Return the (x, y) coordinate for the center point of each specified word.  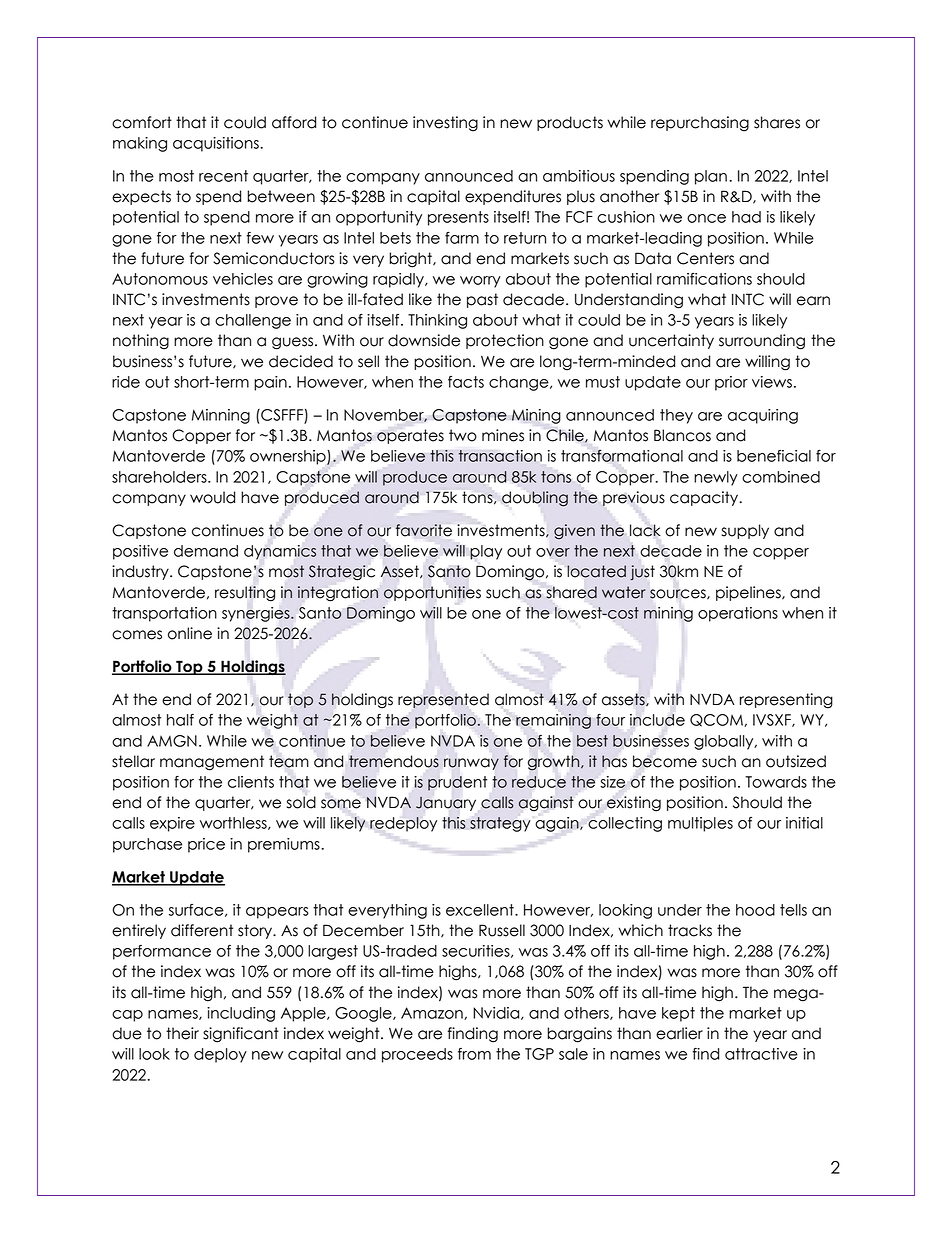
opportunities (432, 593)
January (446, 803)
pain (270, 383)
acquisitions (217, 144)
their (182, 1033)
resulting (245, 594)
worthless (234, 823)
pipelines (749, 593)
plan (711, 177)
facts (466, 382)
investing (445, 124)
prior (731, 383)
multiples (700, 824)
